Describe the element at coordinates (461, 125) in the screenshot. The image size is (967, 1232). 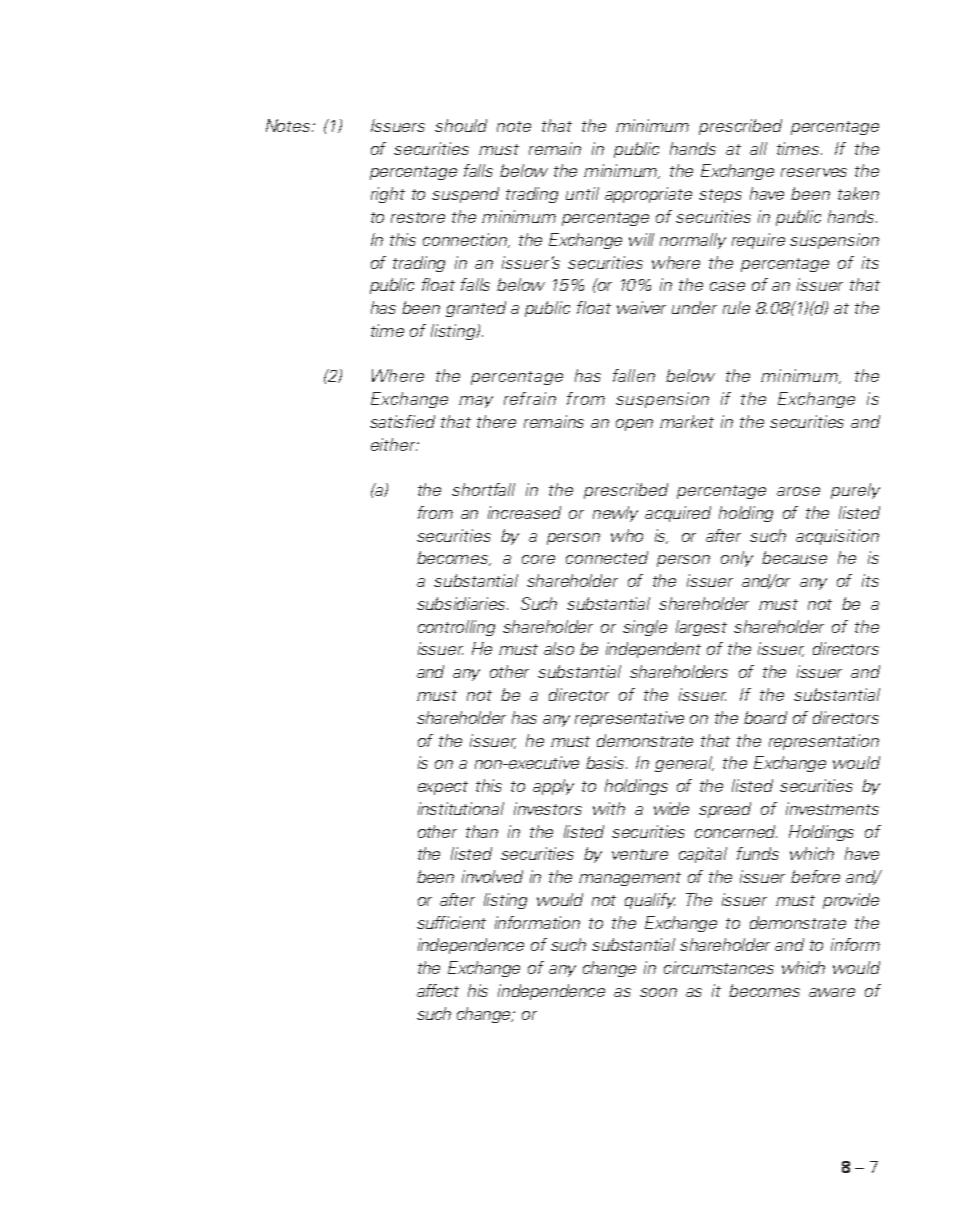
I see `should` at that location.
